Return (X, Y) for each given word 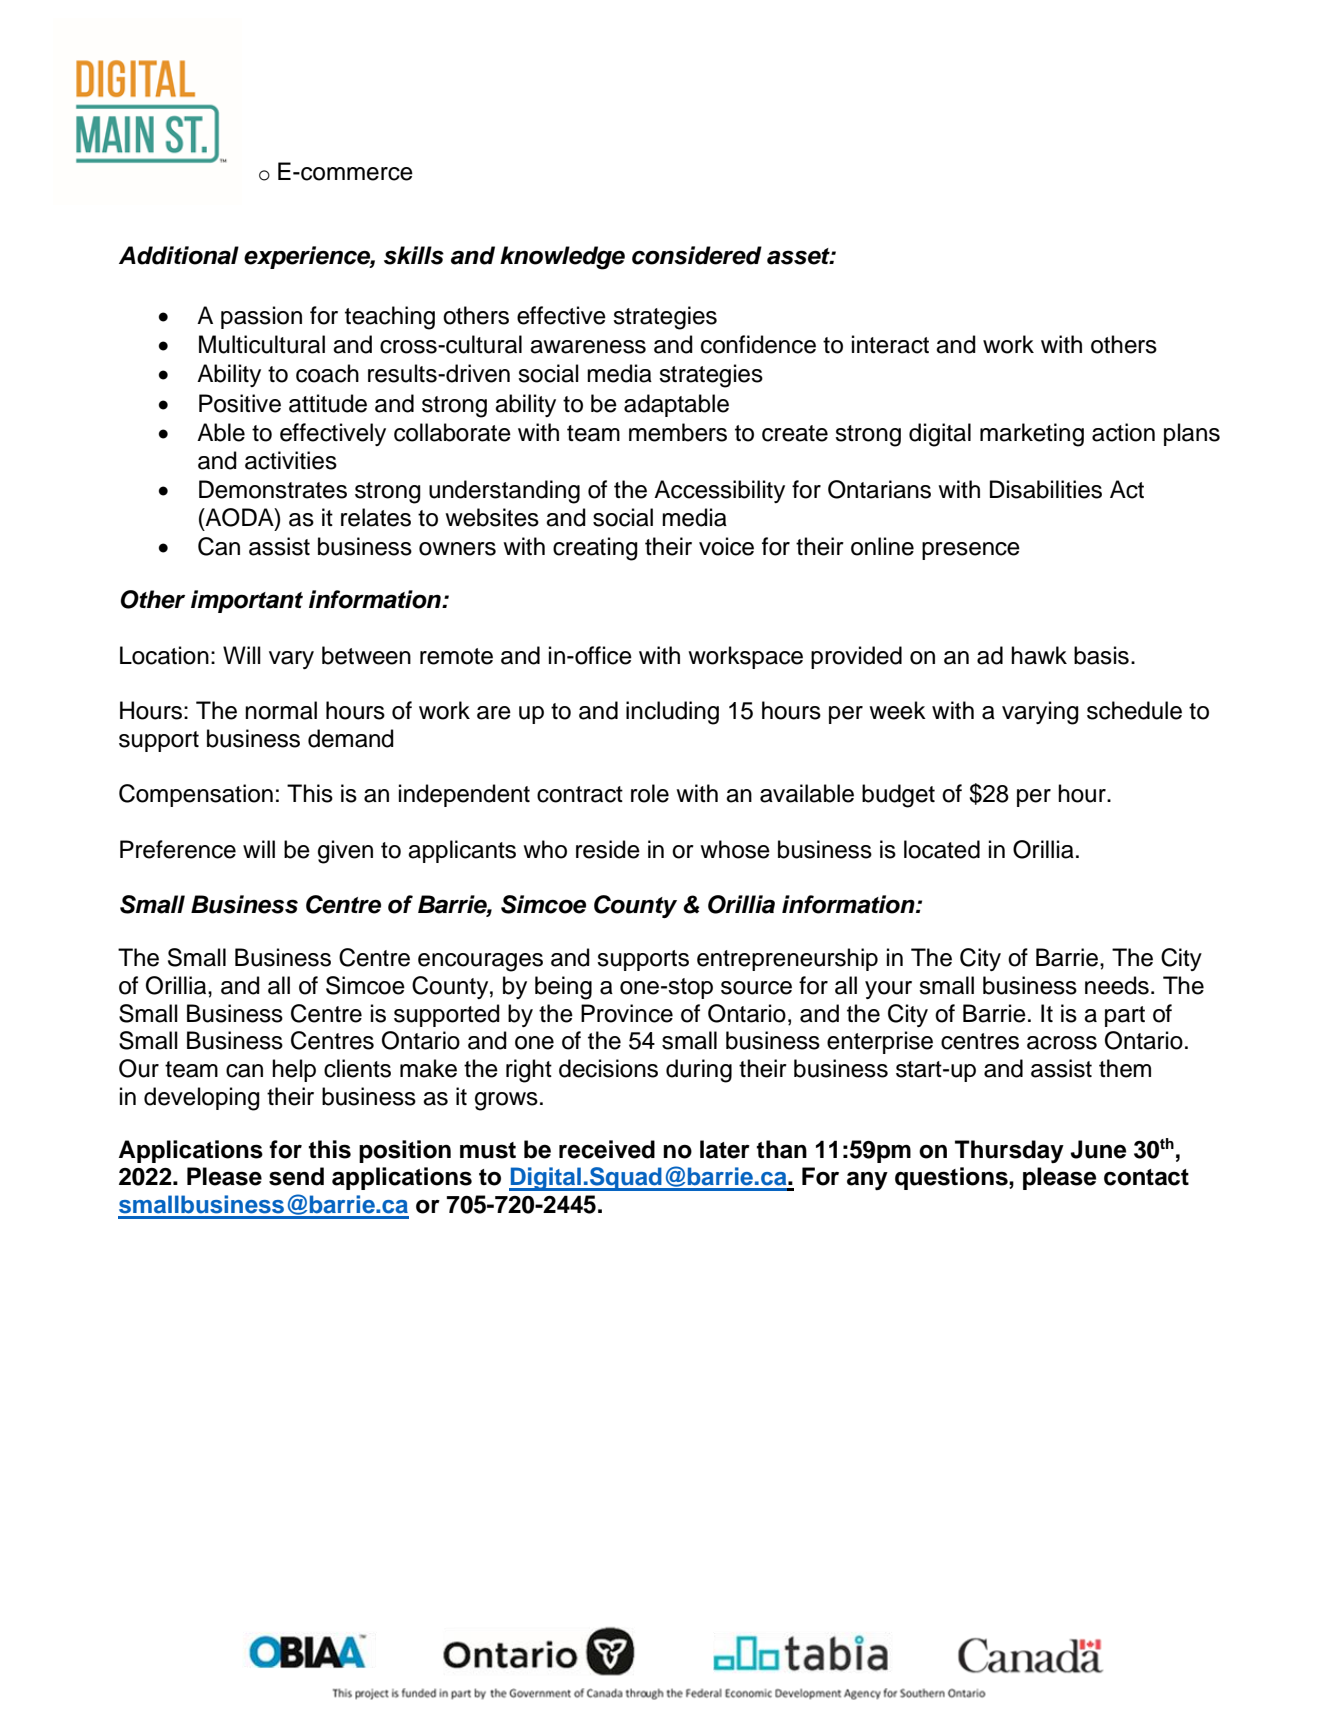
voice (726, 546)
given (345, 852)
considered (697, 255)
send (296, 1176)
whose (735, 849)
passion (261, 317)
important (247, 601)
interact (890, 344)
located (942, 849)
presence (971, 551)
